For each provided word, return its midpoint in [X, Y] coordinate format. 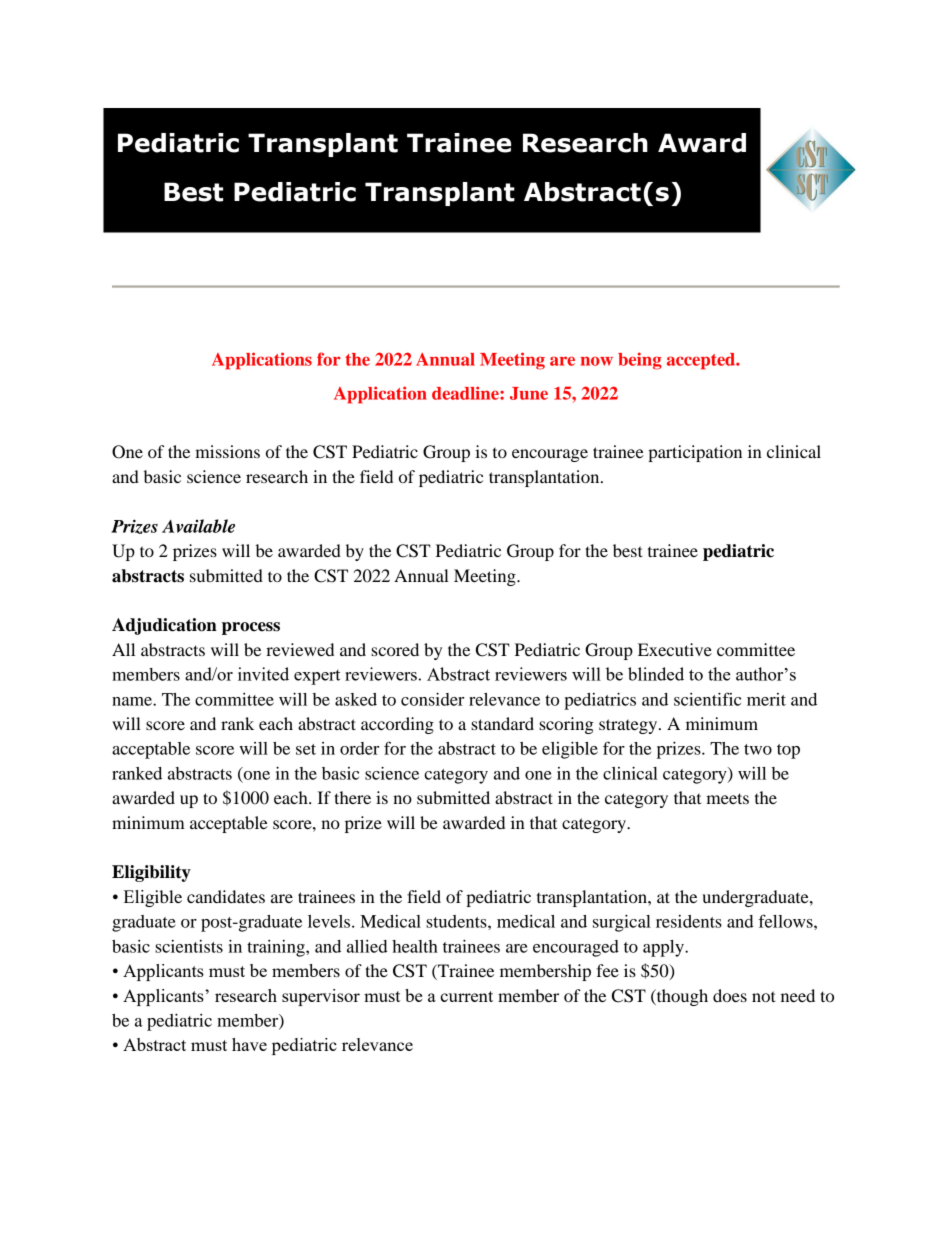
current [466, 996]
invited [263, 674]
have [249, 1044]
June [529, 393]
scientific [707, 699]
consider [432, 699]
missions [227, 451]
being [640, 361]
